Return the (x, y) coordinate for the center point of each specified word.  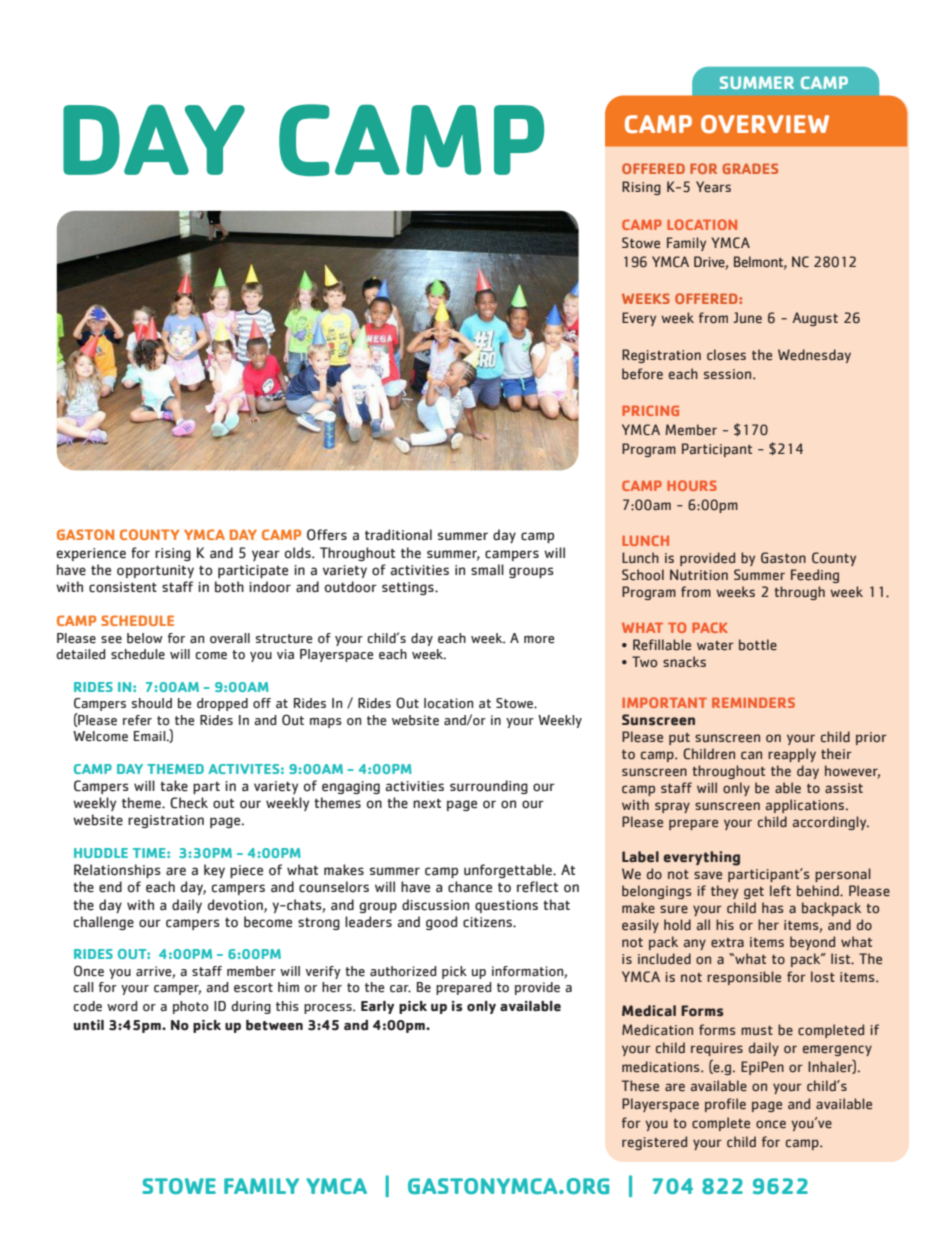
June (747, 317)
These (640, 1086)
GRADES (750, 168)
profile (725, 1105)
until (89, 1025)
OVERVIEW (765, 124)
